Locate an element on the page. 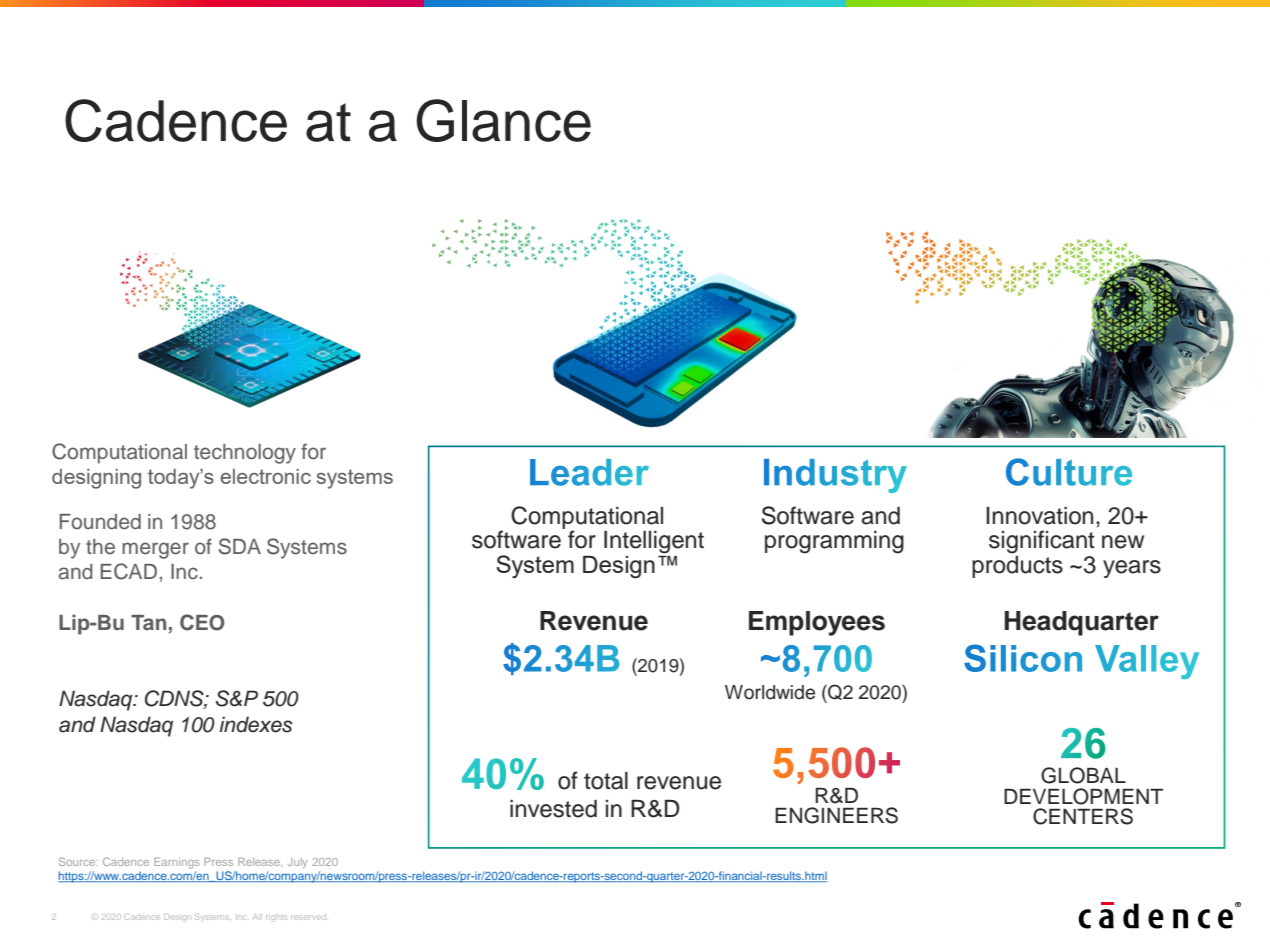 Image resolution: width=1270 pixels, height=952 pixels. Intelligent is located at coordinates (654, 542).
